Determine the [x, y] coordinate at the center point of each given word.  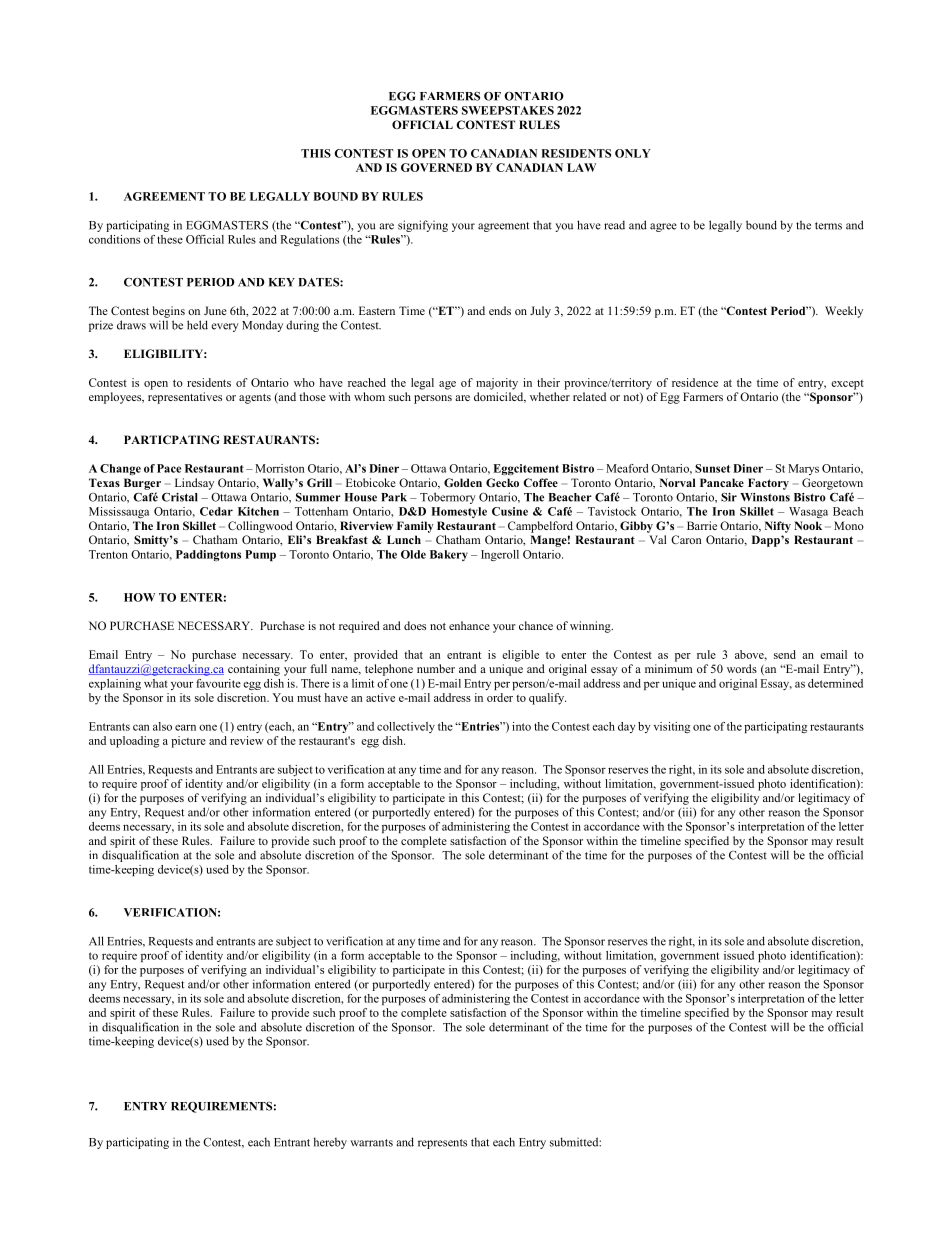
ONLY [633, 153]
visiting [672, 727]
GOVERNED [436, 167]
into [521, 726]
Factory [768, 484]
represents [442, 1144]
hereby [330, 1143]
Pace [169, 468]
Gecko [502, 482]
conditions [114, 239]
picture [188, 742]
